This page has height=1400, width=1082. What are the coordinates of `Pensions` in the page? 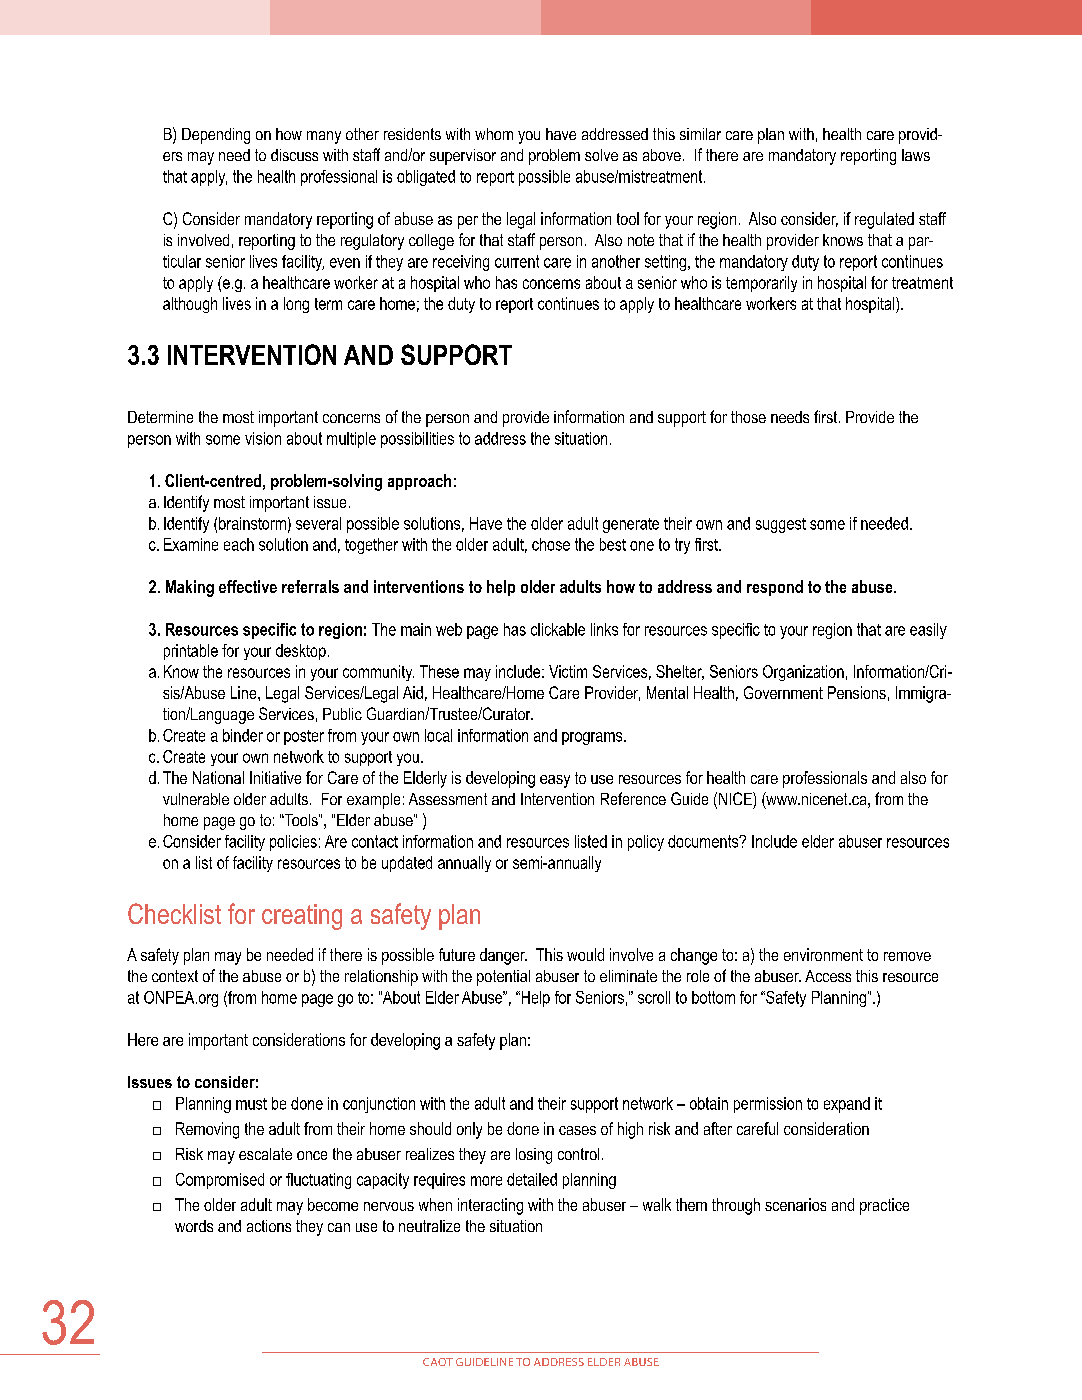 It's located at (857, 692).
